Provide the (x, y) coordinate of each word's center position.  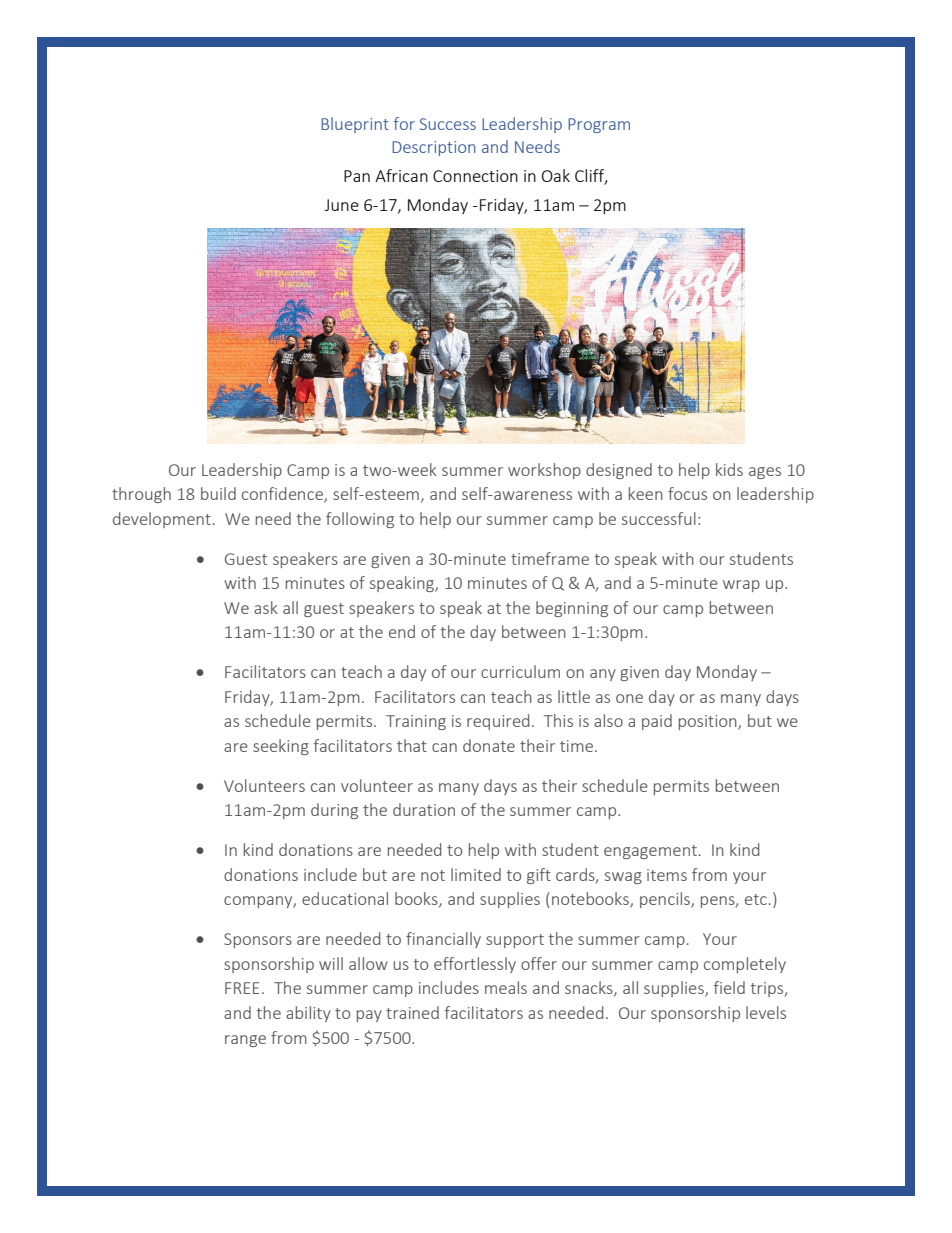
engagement (650, 852)
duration (424, 809)
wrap (741, 586)
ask (266, 607)
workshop (544, 471)
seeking (281, 747)
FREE (242, 988)
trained (412, 1012)
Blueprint (355, 125)
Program (599, 125)
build (218, 493)
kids (729, 469)
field (729, 987)
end (402, 631)
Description (434, 148)
